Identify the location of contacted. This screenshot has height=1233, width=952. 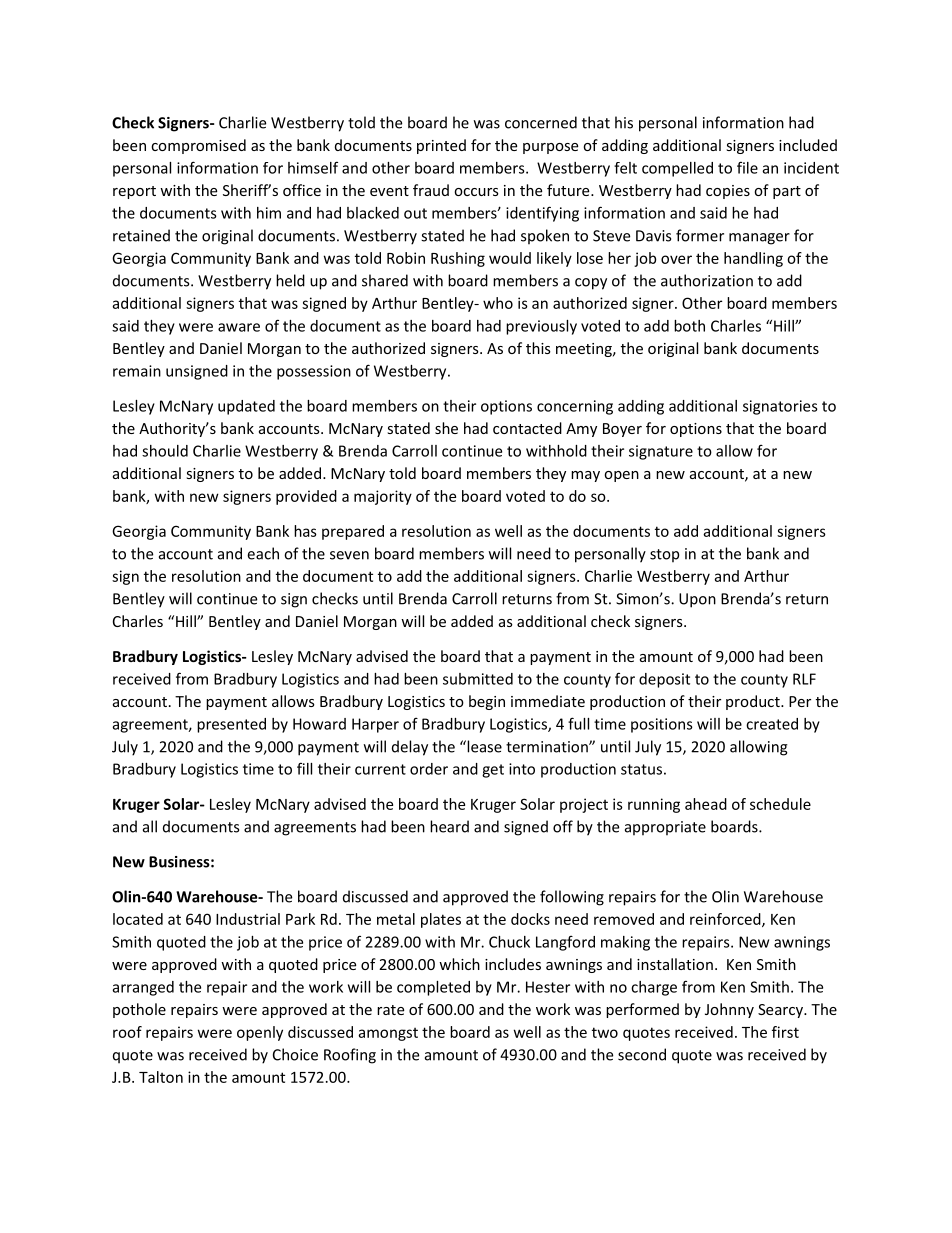
(527, 428).
